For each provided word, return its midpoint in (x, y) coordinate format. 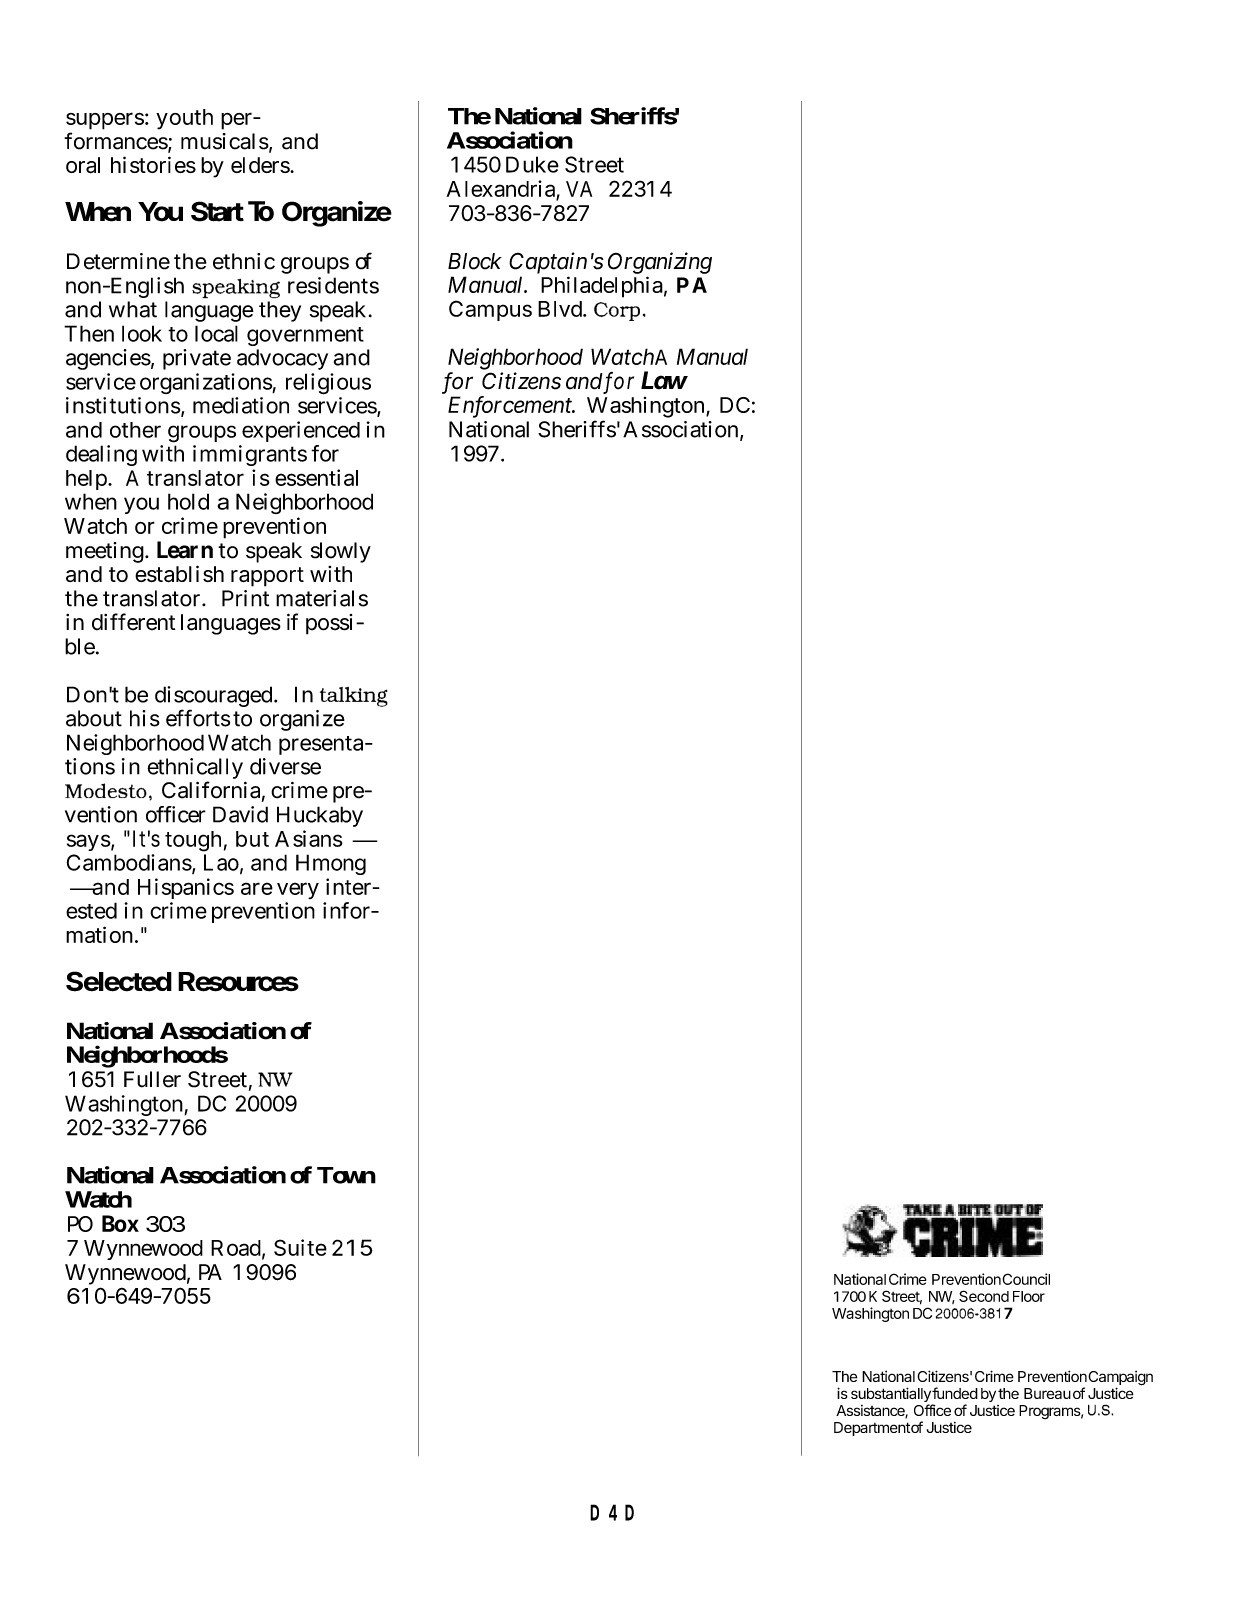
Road (237, 1249)
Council (1026, 1279)
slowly (341, 552)
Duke (532, 164)
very (298, 890)
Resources (238, 982)
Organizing (660, 263)
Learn (185, 551)
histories (153, 164)
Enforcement (511, 407)
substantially (891, 1396)
